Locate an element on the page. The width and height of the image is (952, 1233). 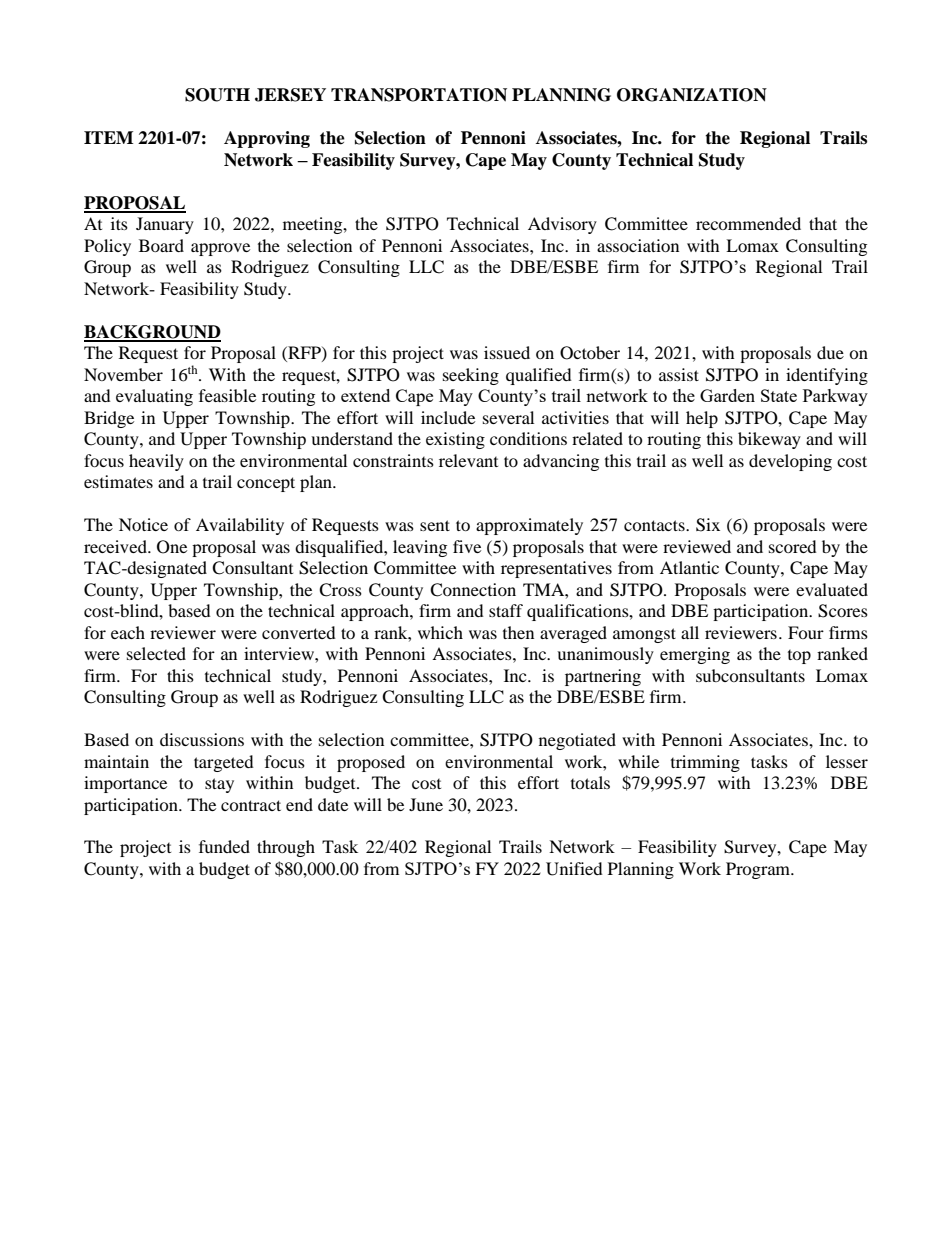
funded is located at coordinates (224, 846).
